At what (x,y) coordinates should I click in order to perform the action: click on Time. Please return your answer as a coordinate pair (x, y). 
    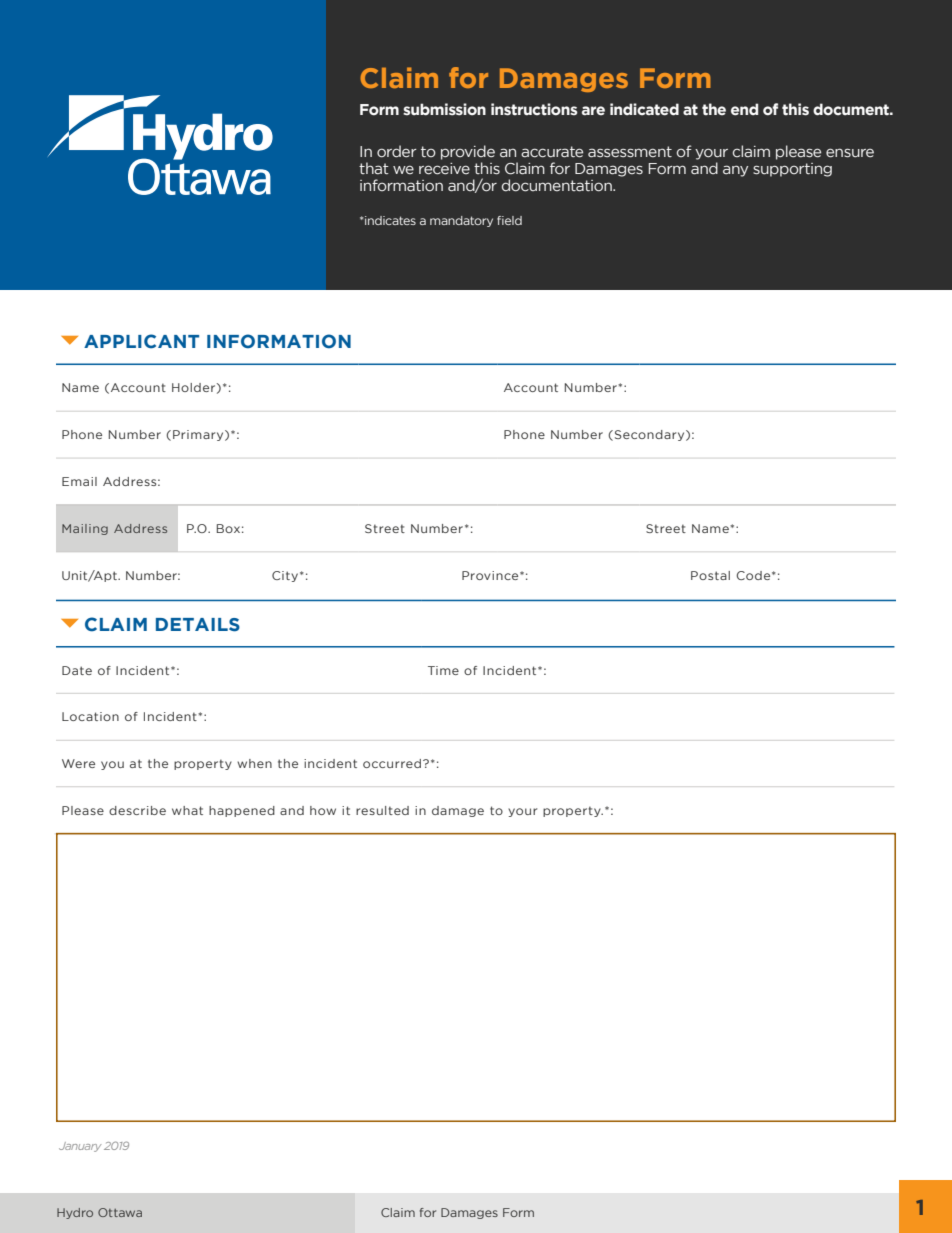
    Looking at the image, I should click on (443, 670).
